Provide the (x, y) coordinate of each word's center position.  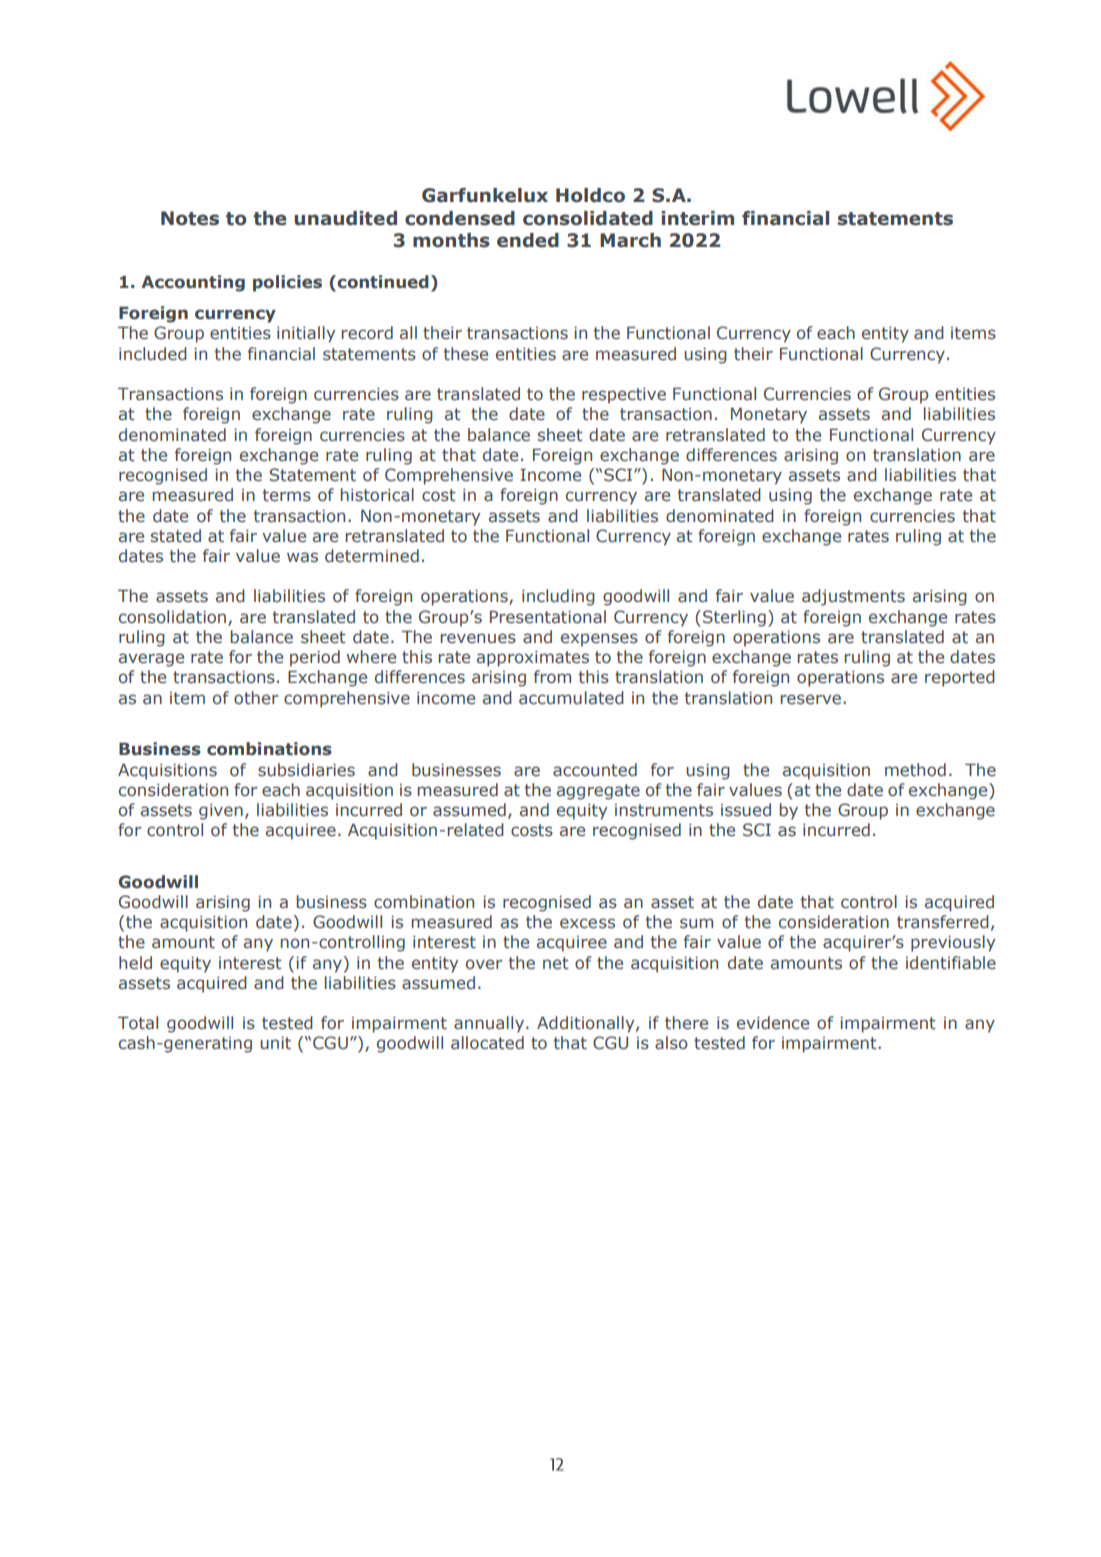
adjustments (853, 597)
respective (624, 396)
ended (528, 240)
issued (746, 810)
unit (275, 1043)
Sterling (734, 618)
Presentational (548, 617)
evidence (773, 1023)
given (221, 812)
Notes (190, 218)
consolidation (172, 617)
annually (490, 1024)
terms (287, 495)
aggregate (598, 792)
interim (697, 218)
